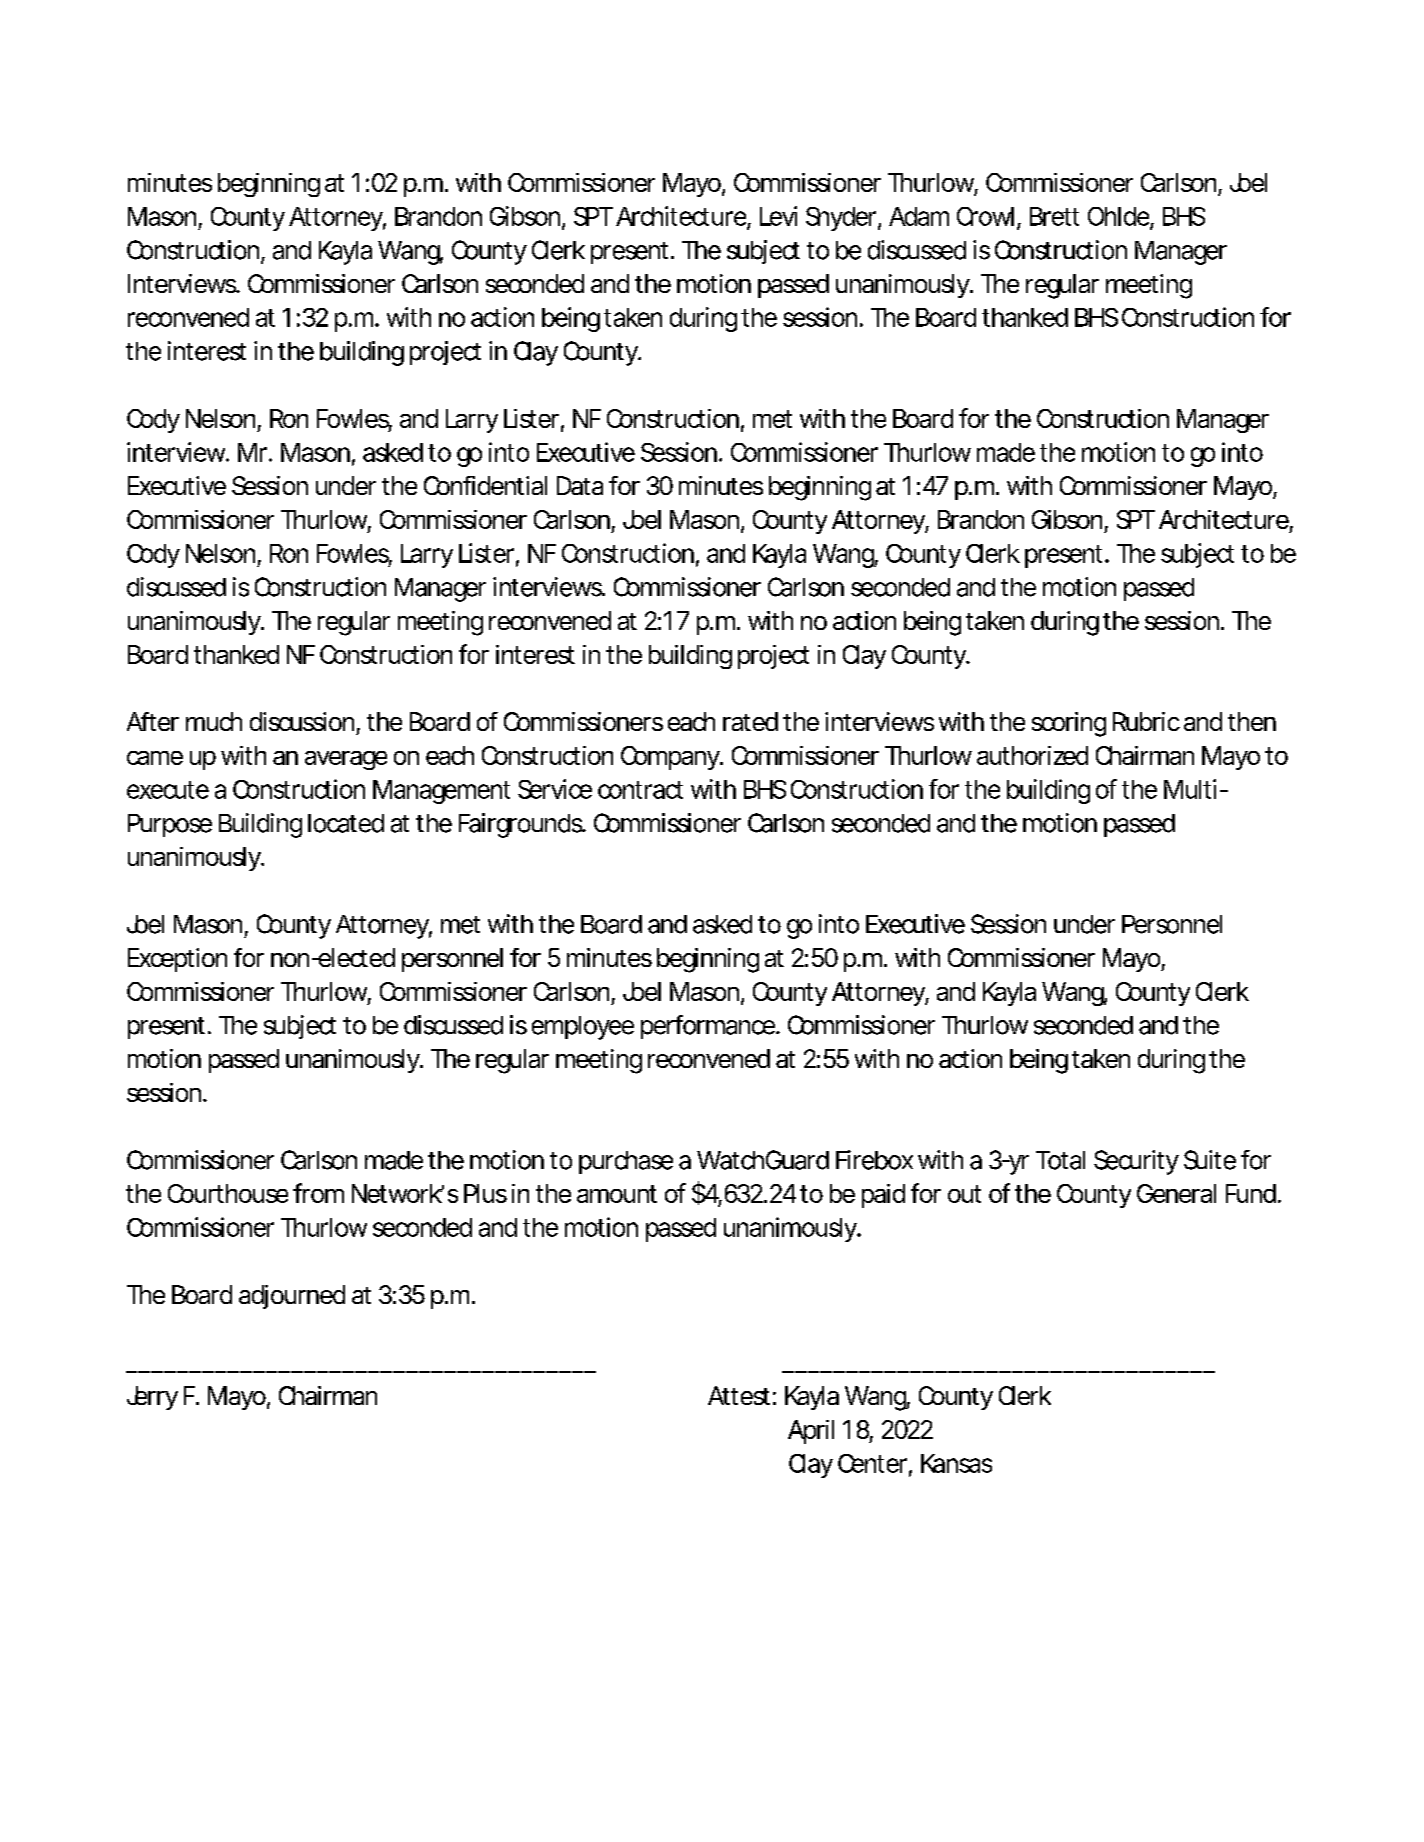 This page has height=1842, width=1424. What do you see at coordinates (739, 1395) in the page?
I see `Attest` at bounding box center [739, 1395].
